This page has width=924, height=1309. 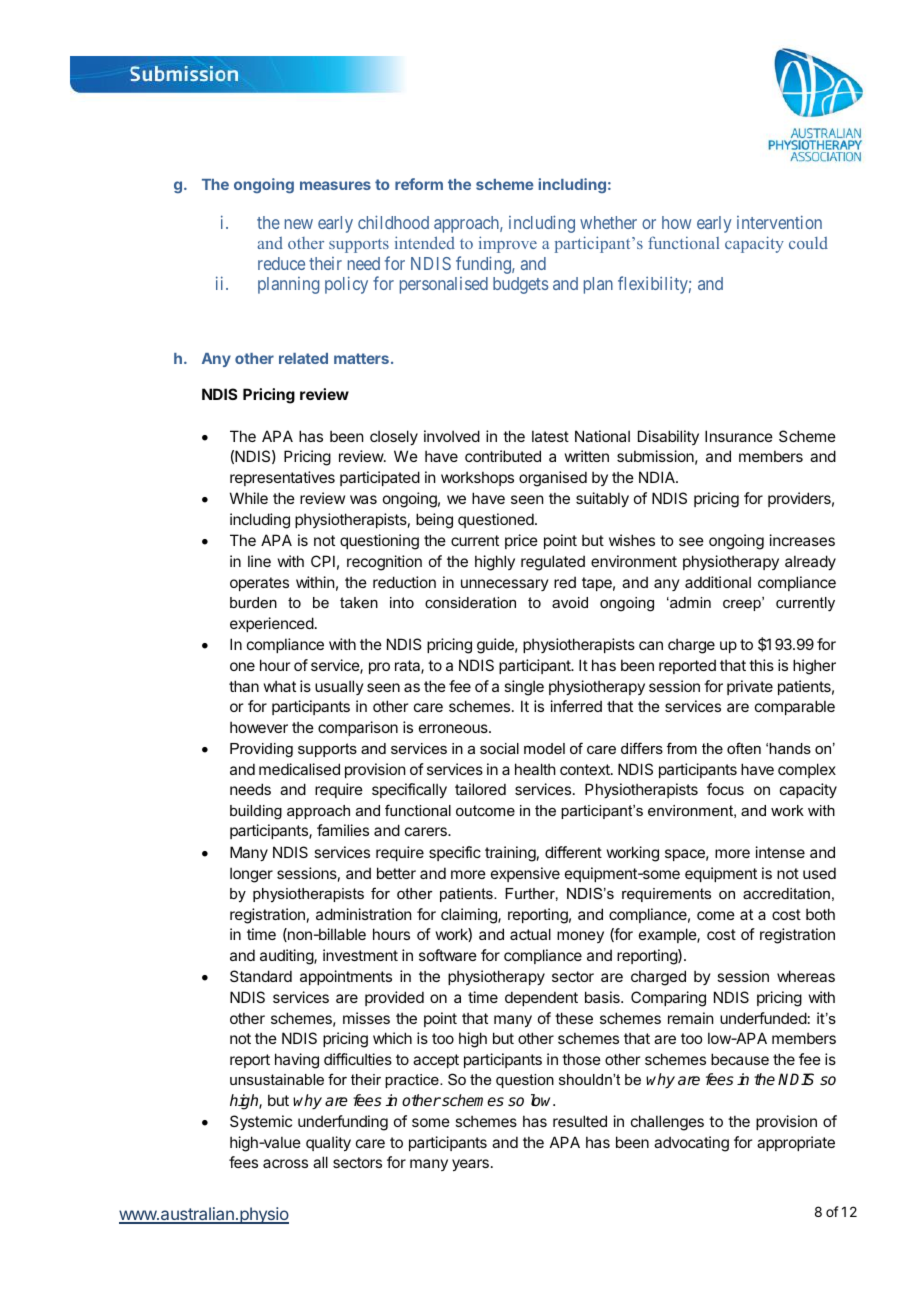 I want to click on increases, so click(x=802, y=540).
